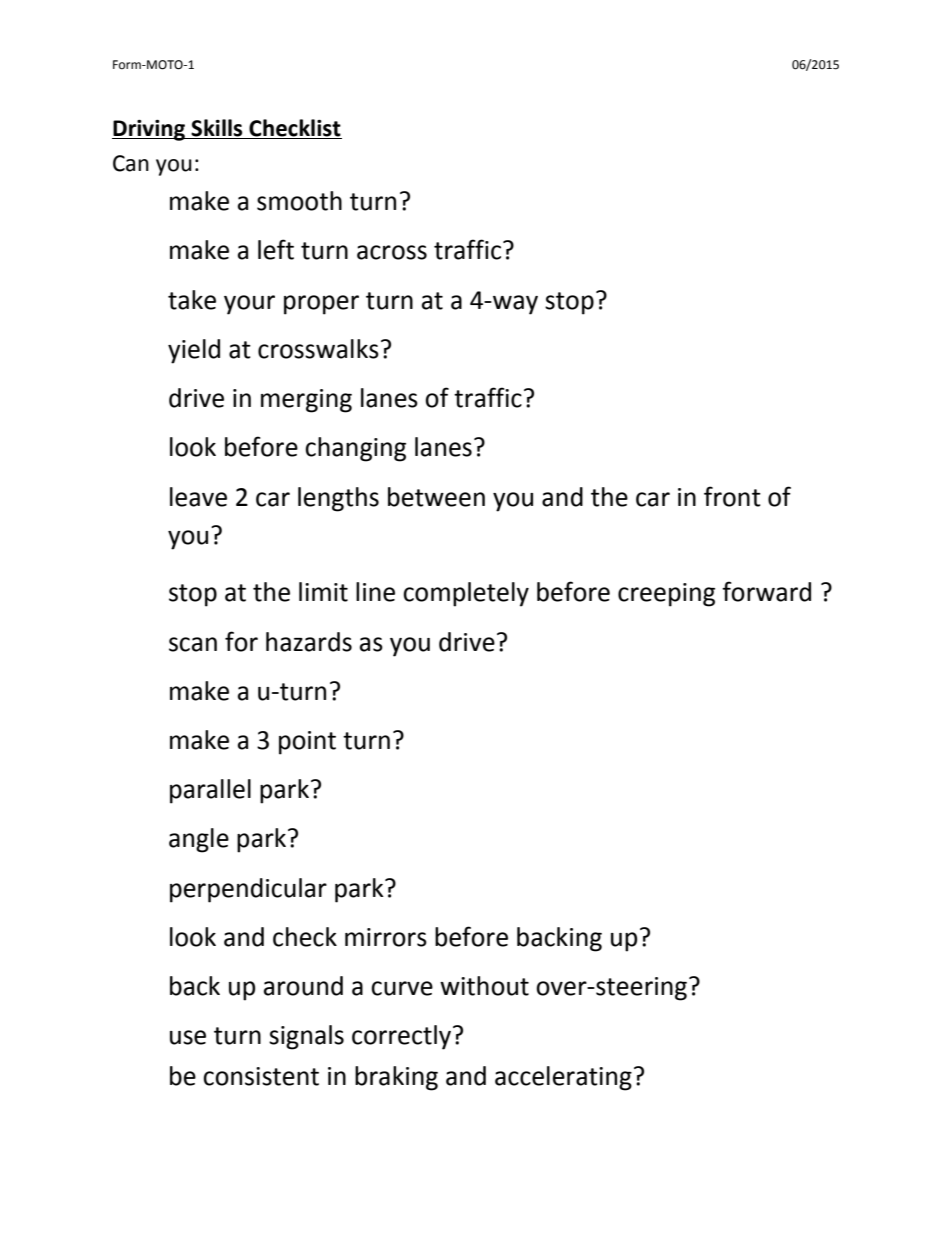 The width and height of the screenshot is (952, 1233). Describe the element at coordinates (563, 1078) in the screenshot. I see `accelerating` at that location.
